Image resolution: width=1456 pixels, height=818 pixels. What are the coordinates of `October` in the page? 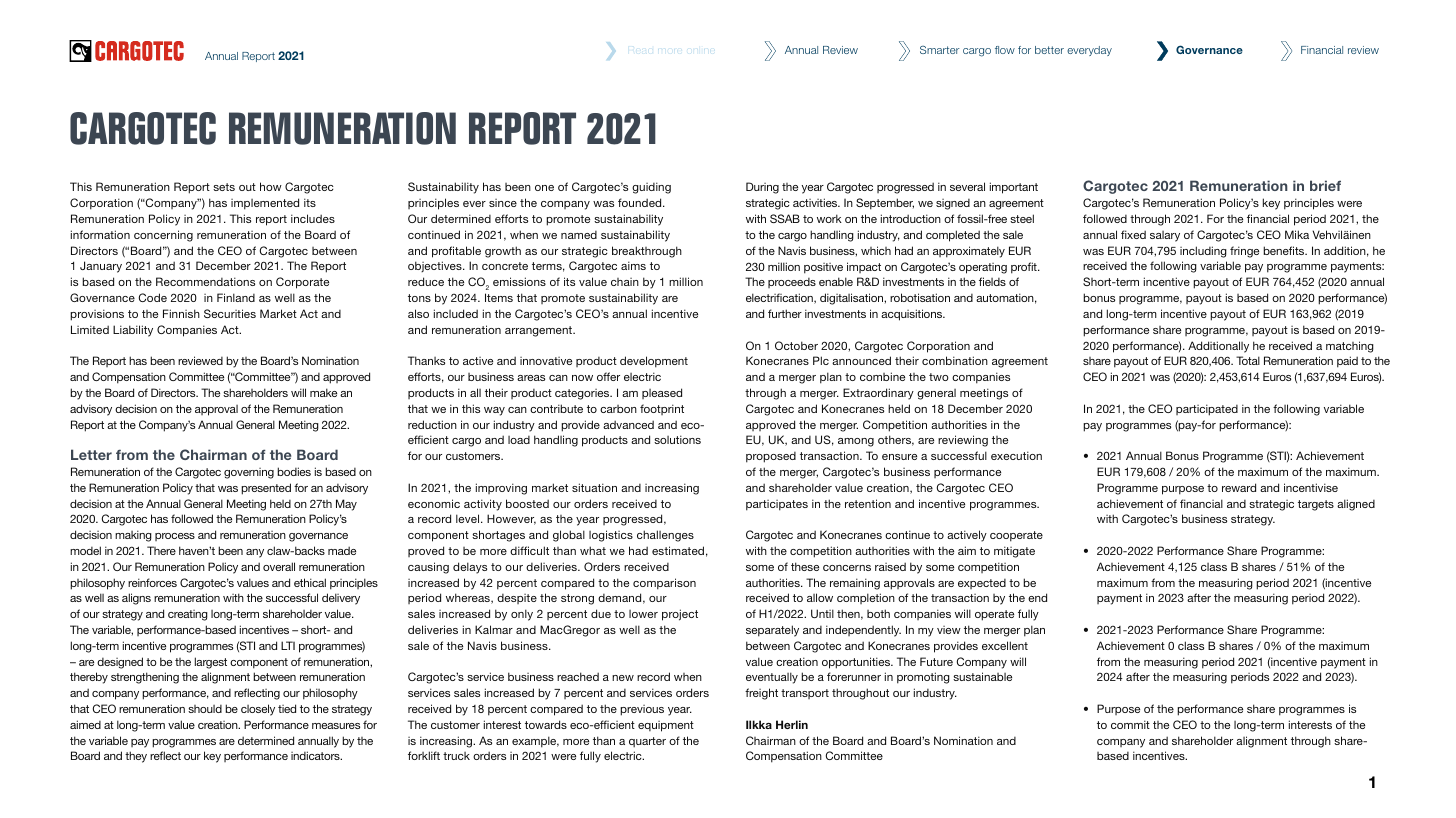 It's located at (796, 345).
